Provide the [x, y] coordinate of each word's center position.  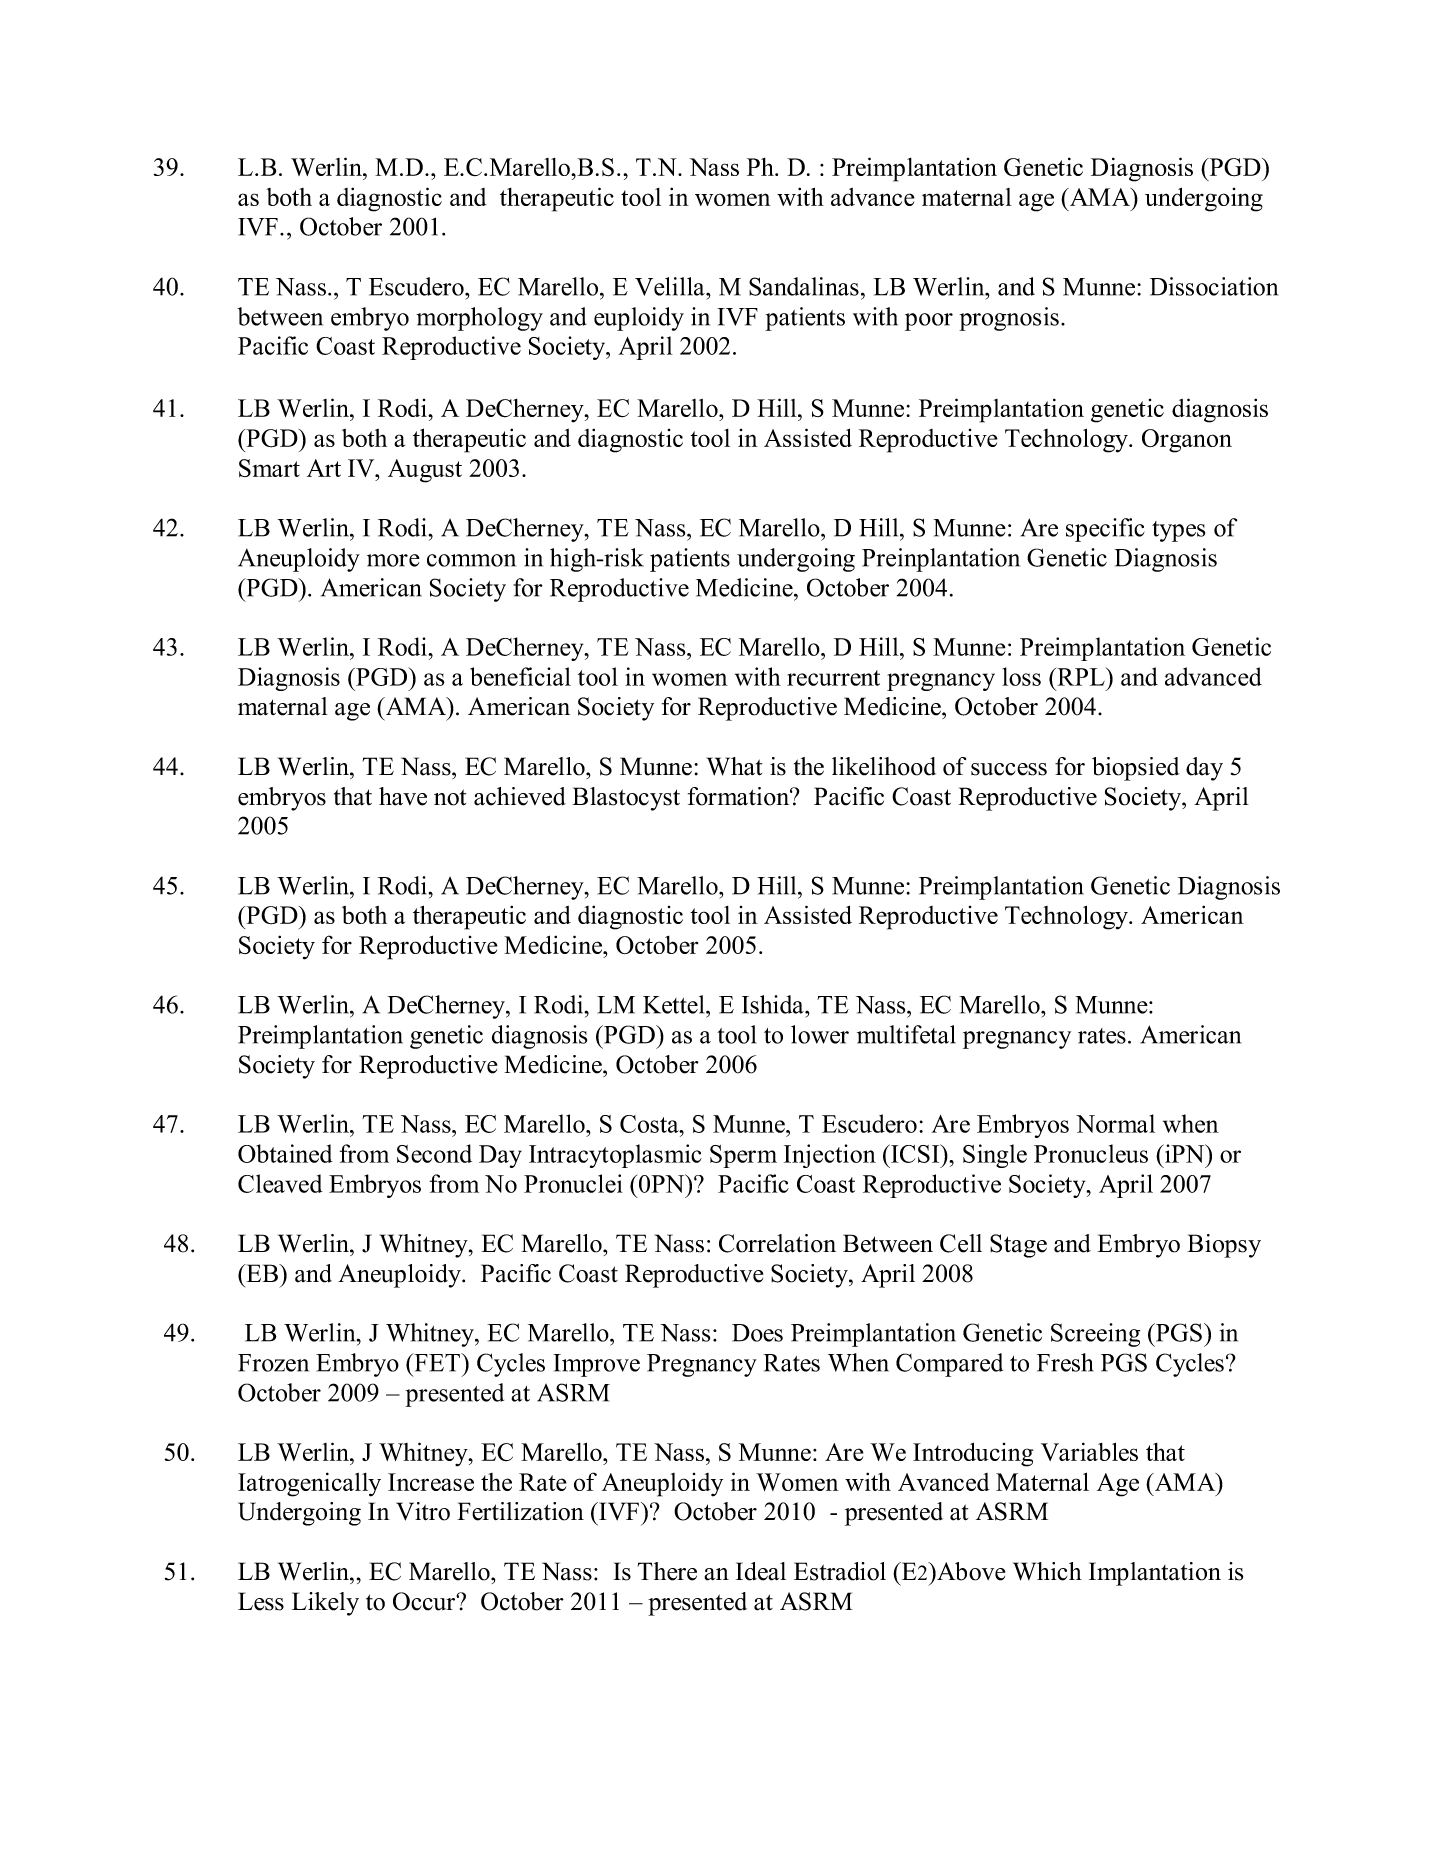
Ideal [761, 1571]
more [393, 560]
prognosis [1009, 319]
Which [1047, 1571]
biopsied [1136, 769]
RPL [1081, 676]
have [403, 796]
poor [929, 322]
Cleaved [280, 1183]
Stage [1018, 1246]
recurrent [833, 678]
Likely [325, 1604]
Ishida [774, 1004]
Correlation [777, 1243]
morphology [479, 319]
